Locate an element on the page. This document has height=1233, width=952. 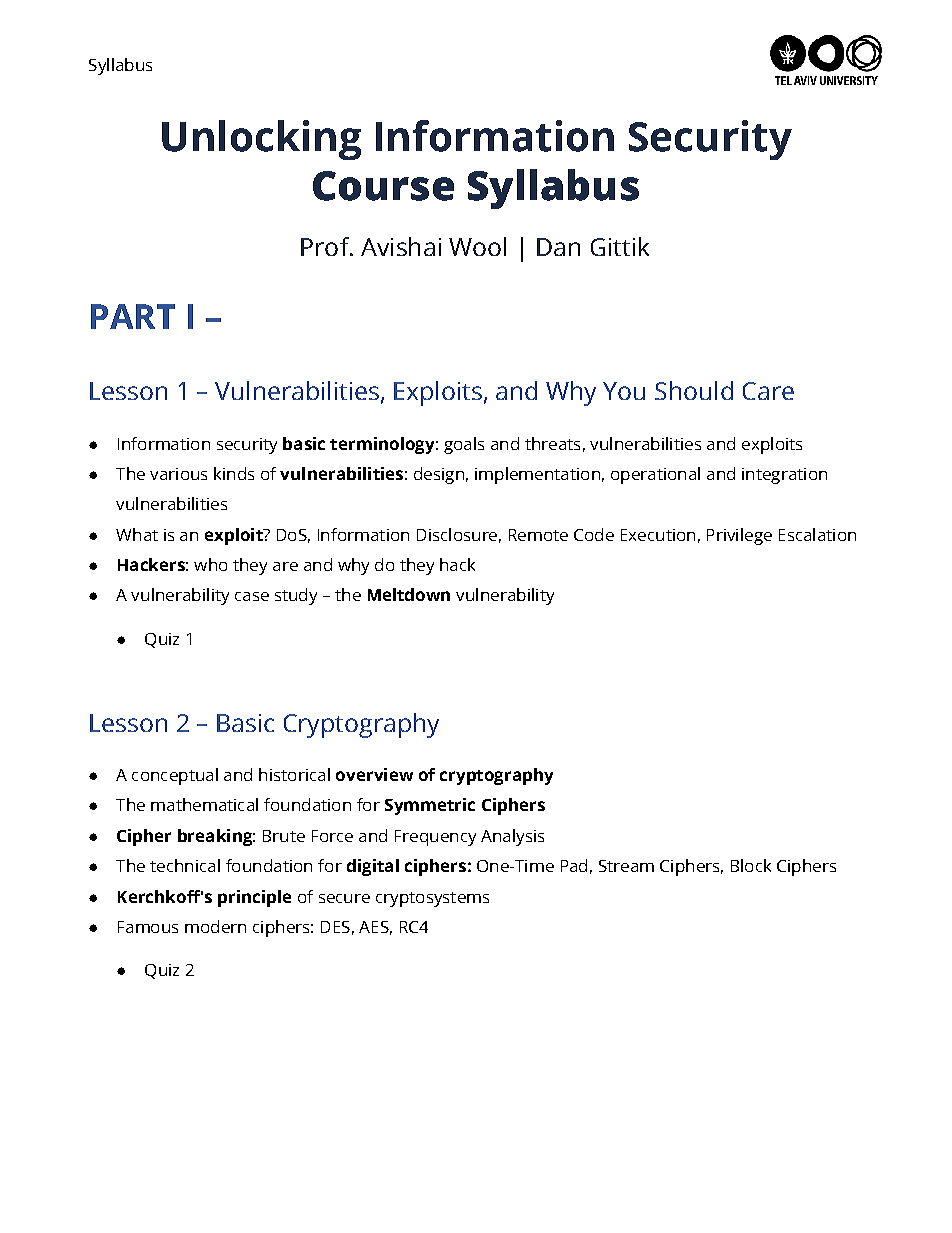
goals is located at coordinates (464, 445).
